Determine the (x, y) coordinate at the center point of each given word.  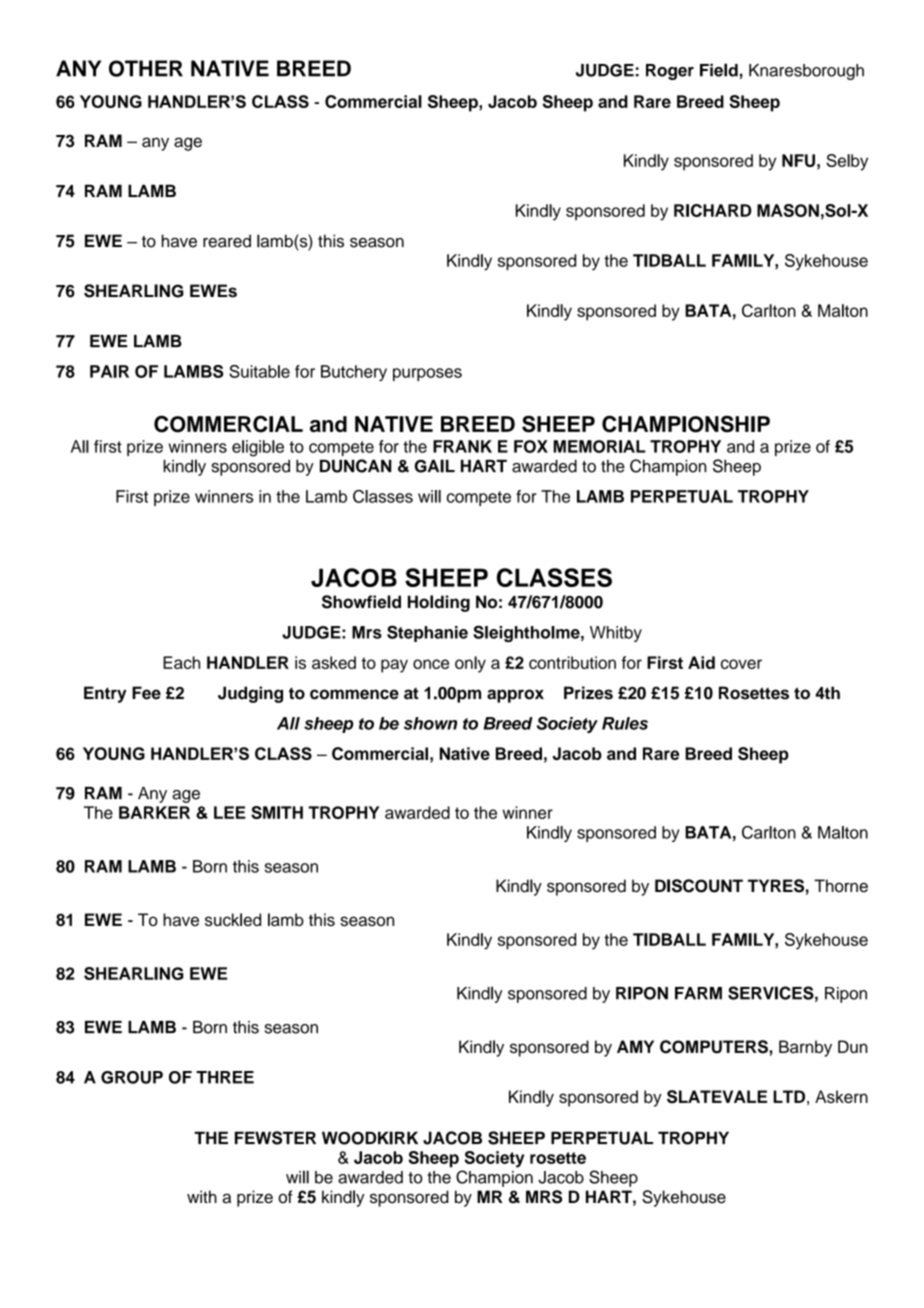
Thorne (841, 886)
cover (741, 664)
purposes (427, 374)
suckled (233, 919)
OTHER (146, 68)
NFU (798, 160)
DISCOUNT (699, 886)
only (470, 664)
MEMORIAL (599, 446)
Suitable (259, 371)
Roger (670, 72)
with (202, 1196)
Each (181, 662)
